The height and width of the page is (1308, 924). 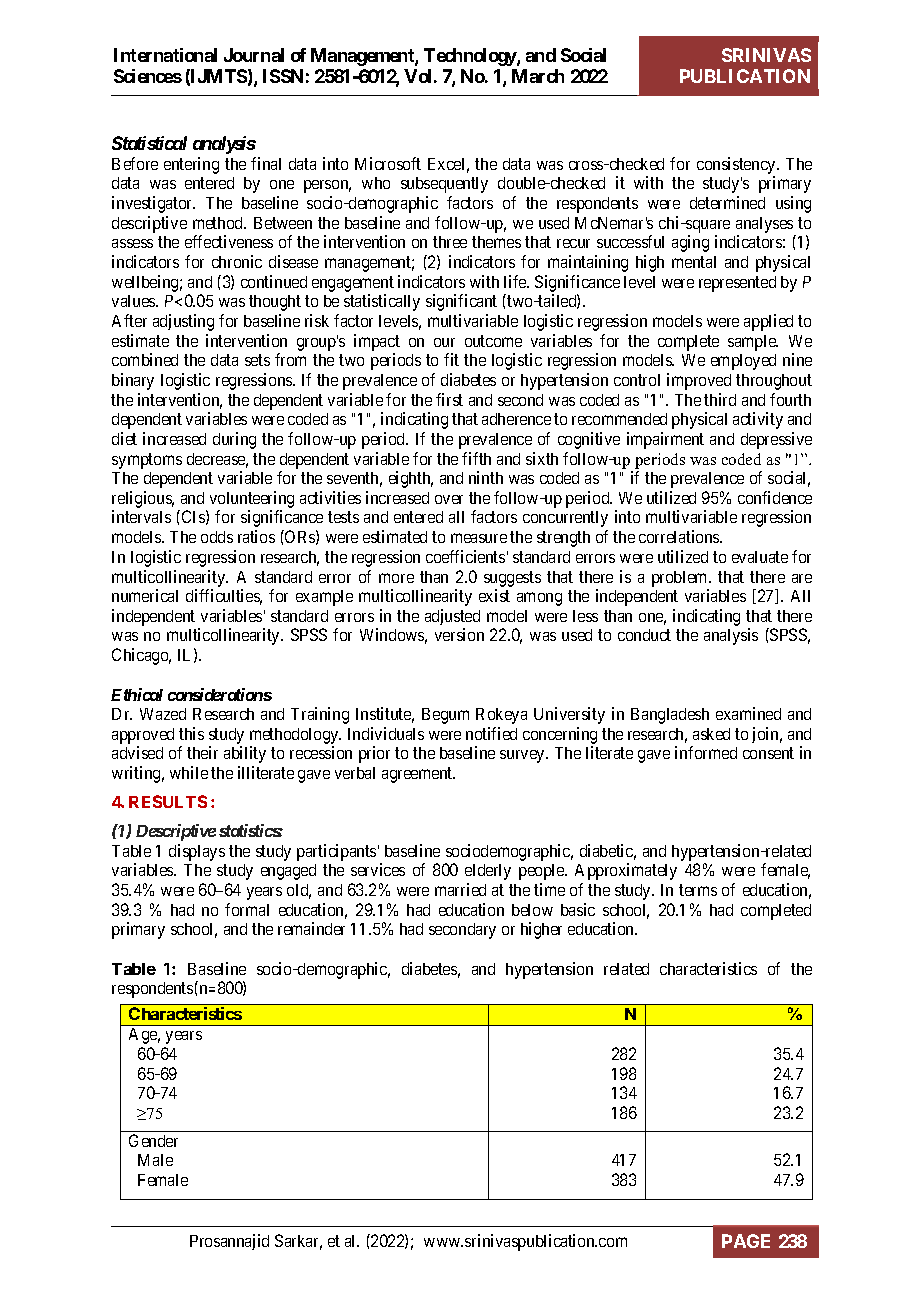 What do you see at coordinates (165, 55) in the page?
I see `International` at bounding box center [165, 55].
